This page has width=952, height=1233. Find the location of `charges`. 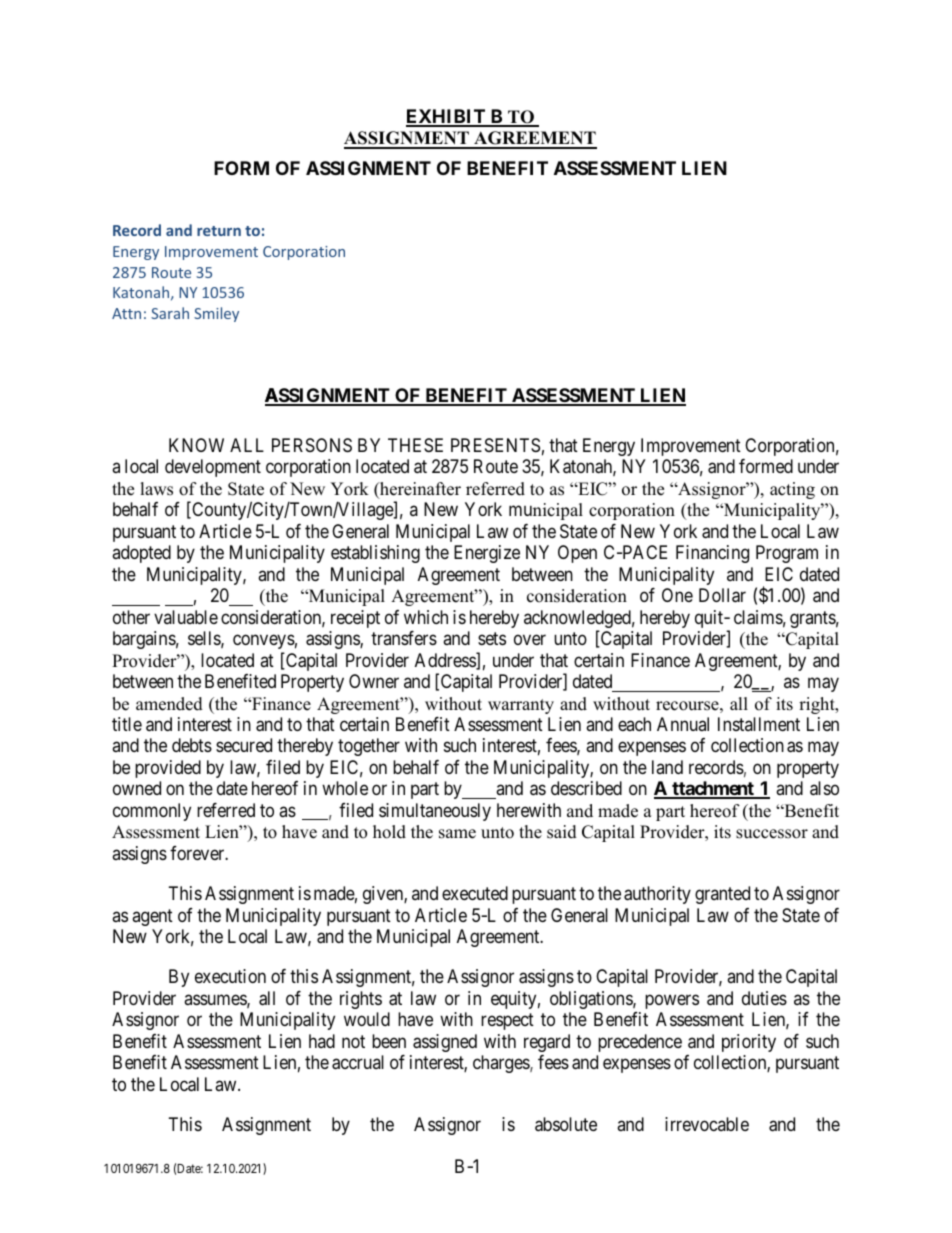

charges is located at coordinates (502, 1064).
